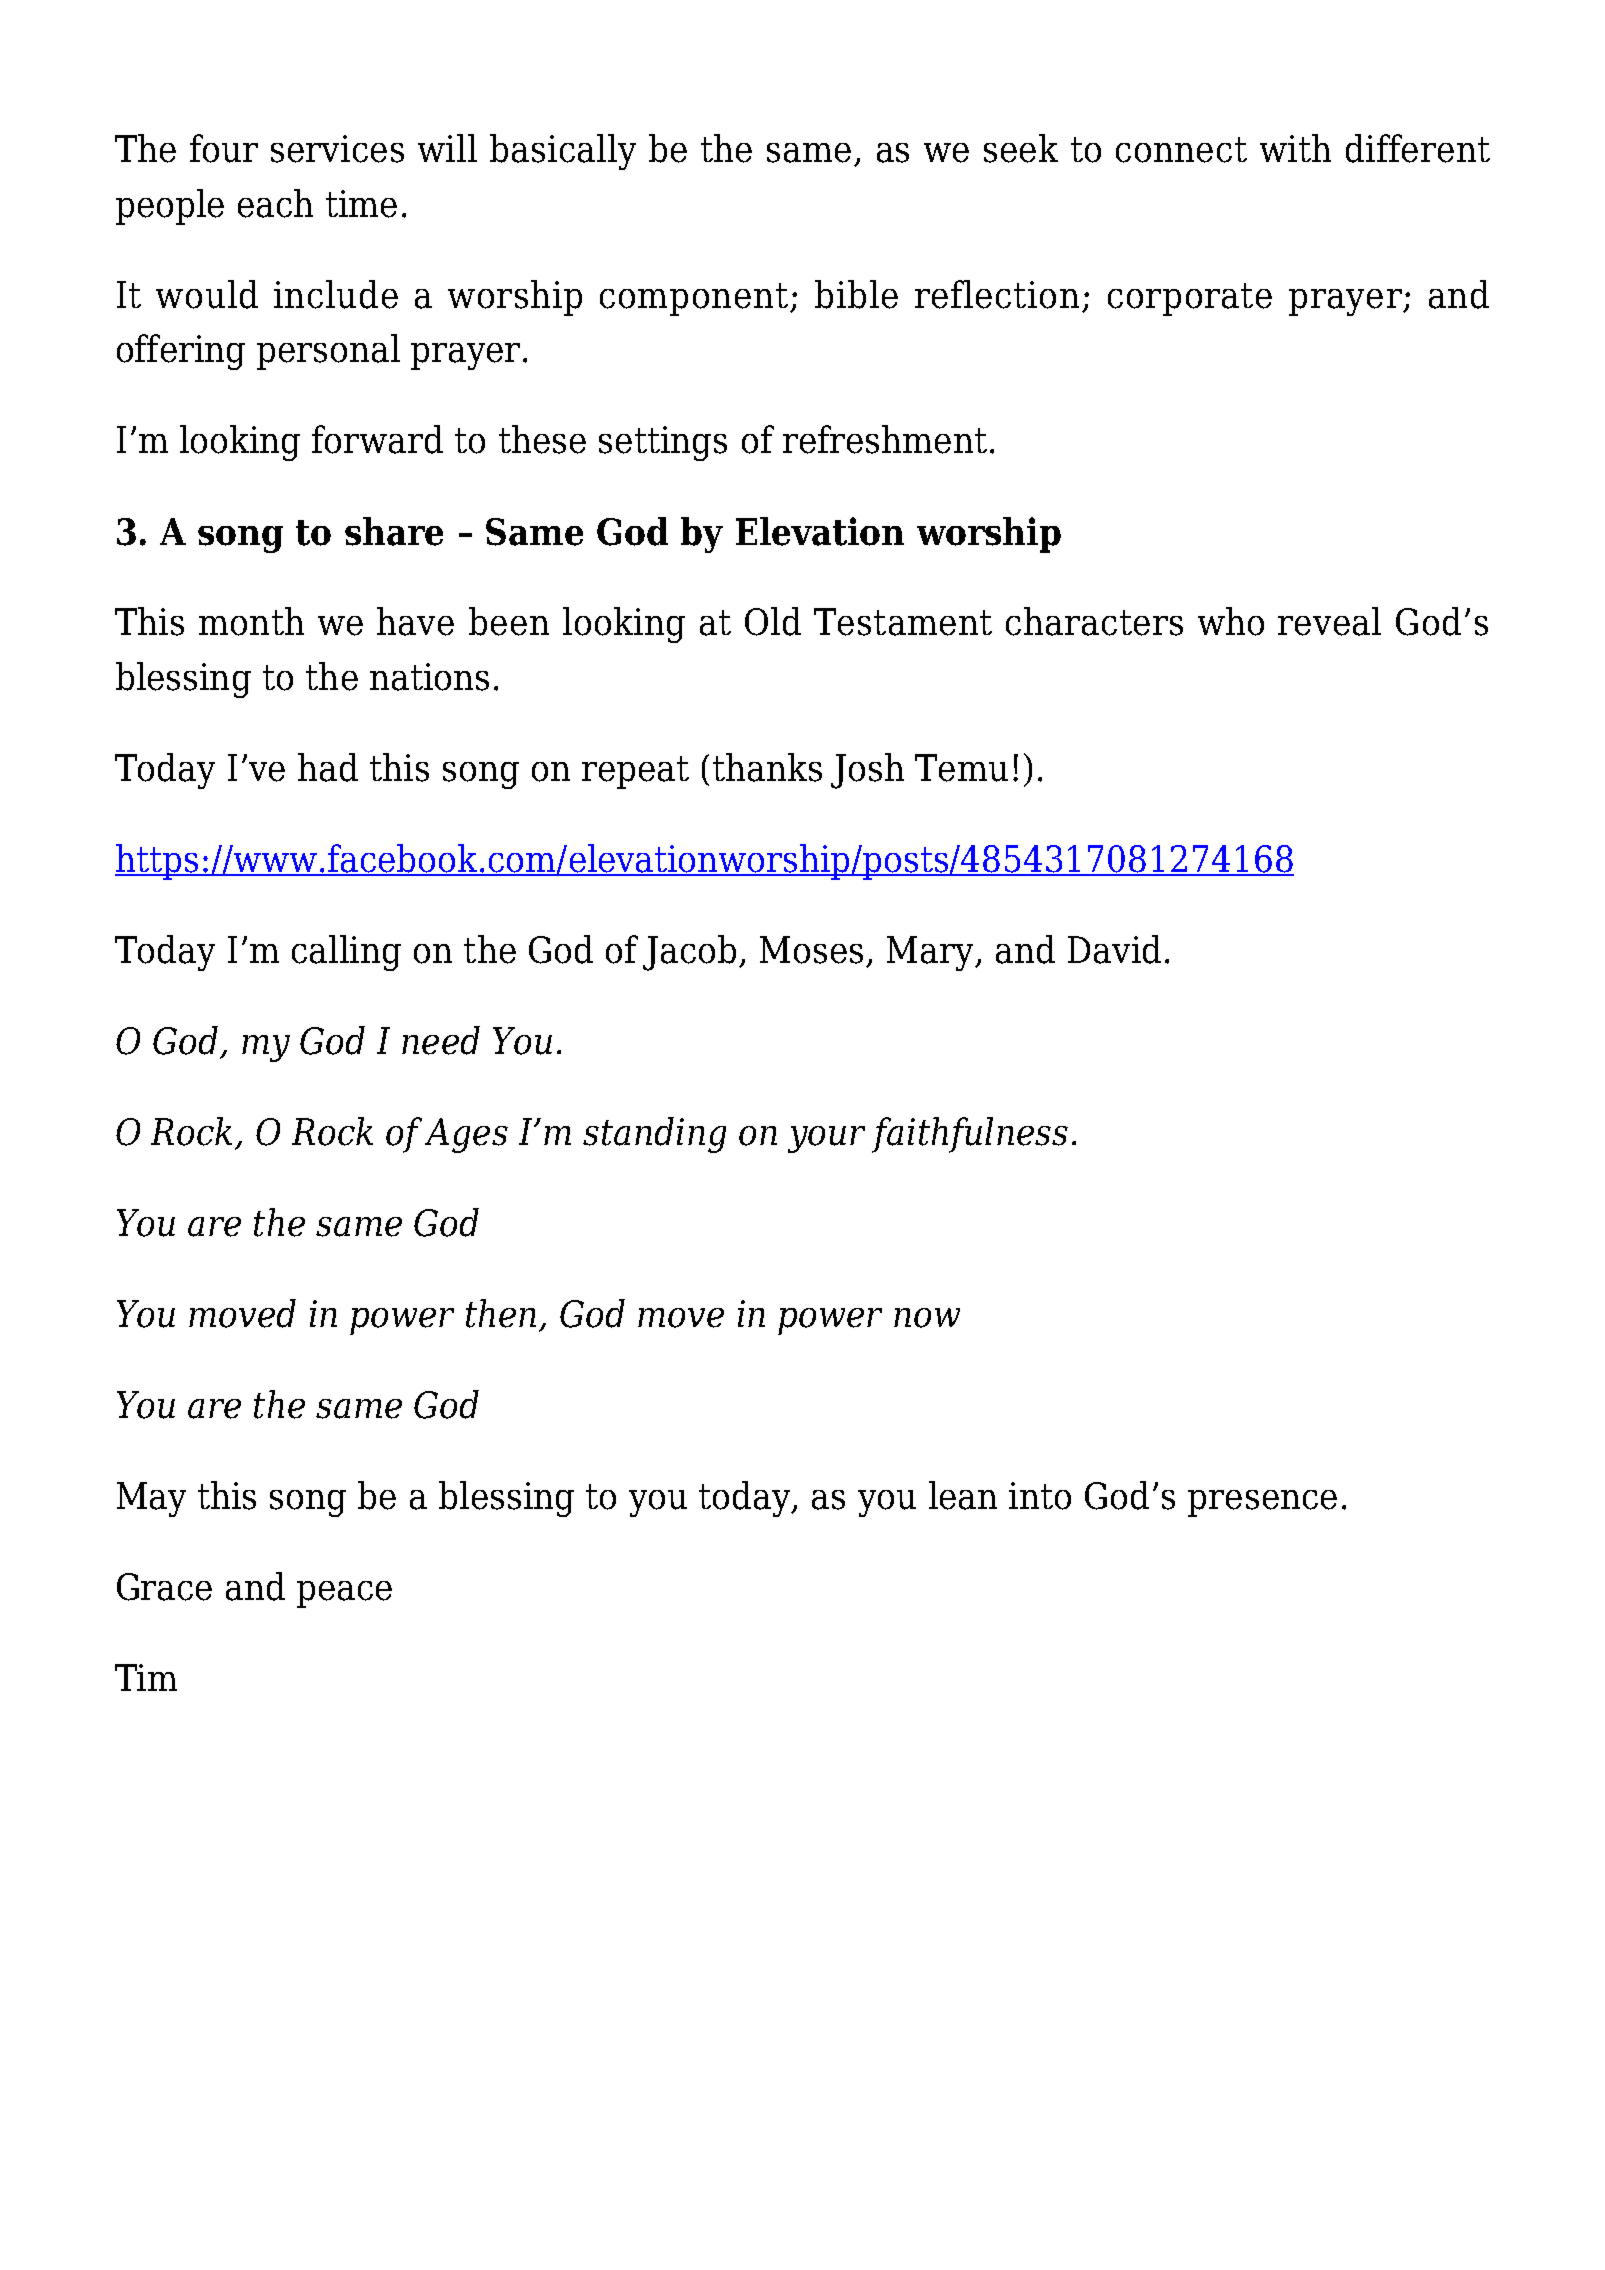  I want to click on reveal, so click(1329, 621).
